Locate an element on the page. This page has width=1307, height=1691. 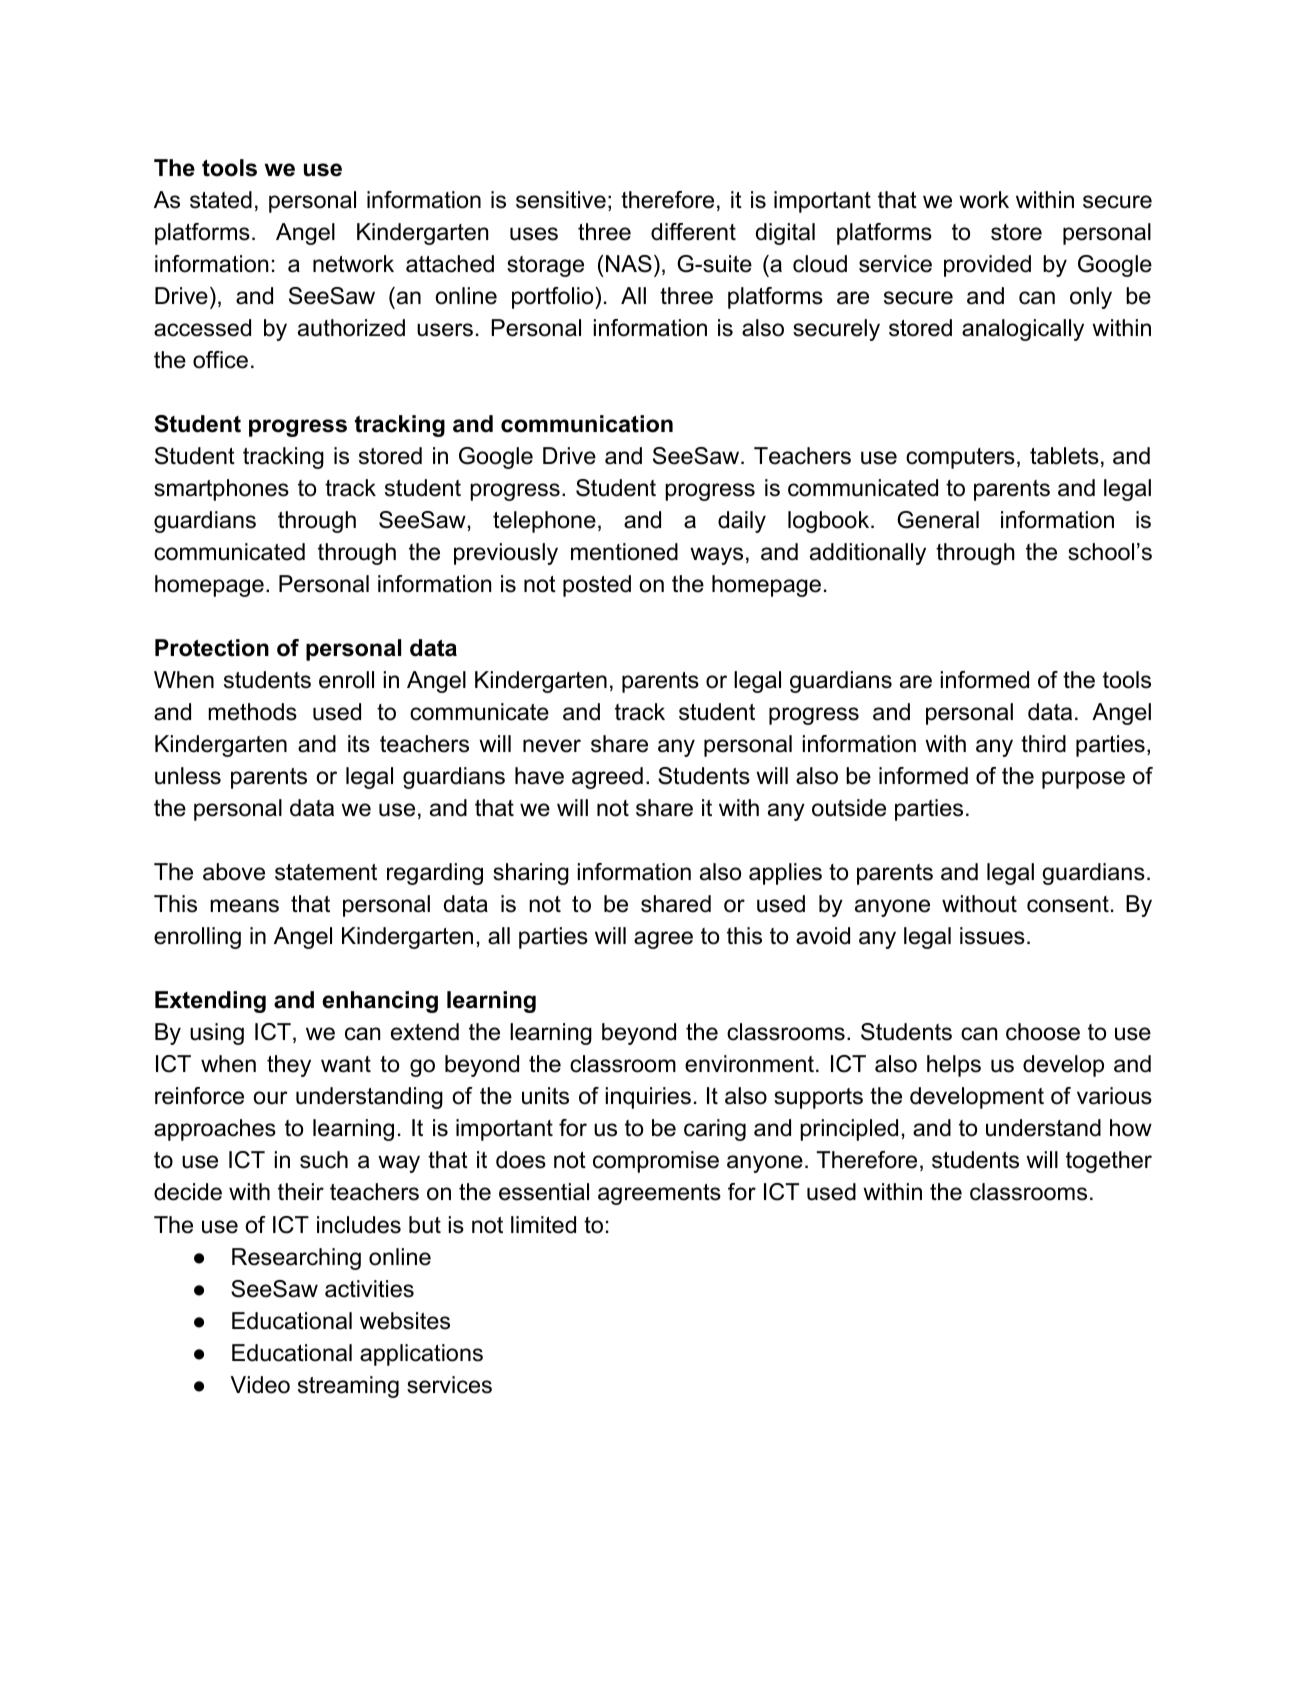
purpose is located at coordinates (1083, 780).
